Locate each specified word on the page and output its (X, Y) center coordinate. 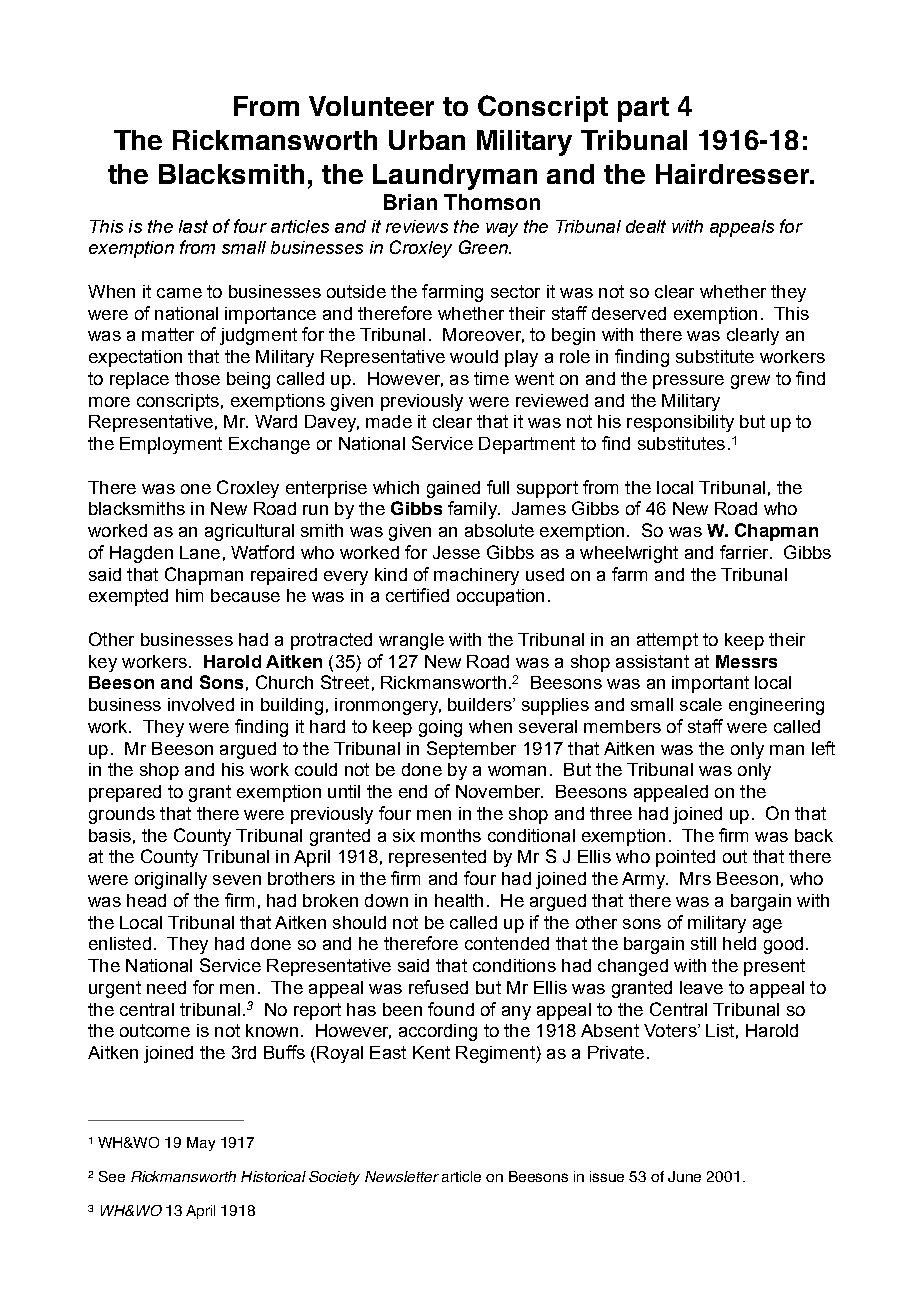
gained (453, 489)
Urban (427, 140)
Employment (171, 445)
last (193, 226)
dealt (646, 226)
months (451, 835)
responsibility (680, 423)
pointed (685, 858)
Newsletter (402, 1176)
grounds (122, 815)
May (201, 1144)
